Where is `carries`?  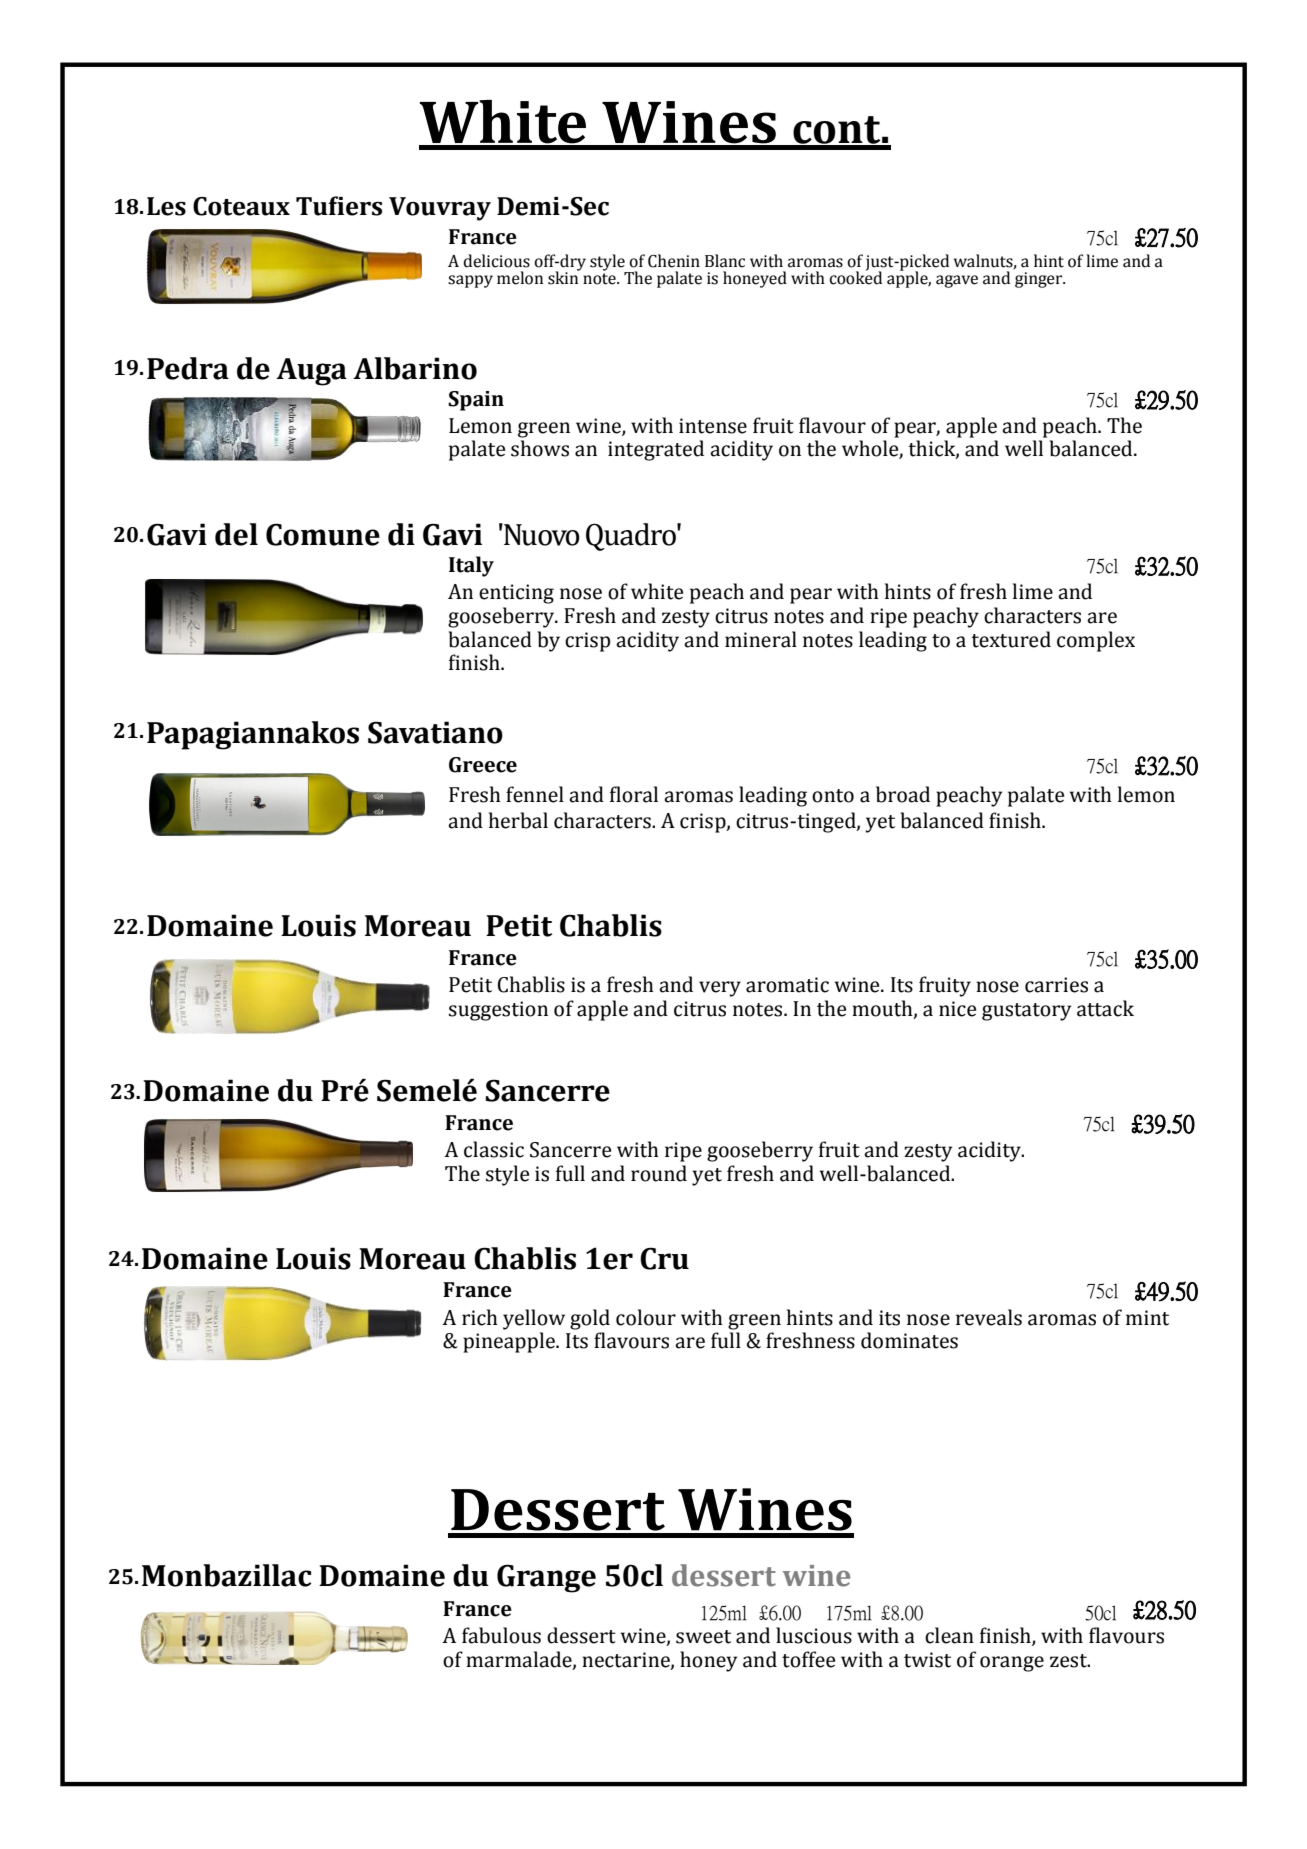
carries is located at coordinates (1056, 985).
